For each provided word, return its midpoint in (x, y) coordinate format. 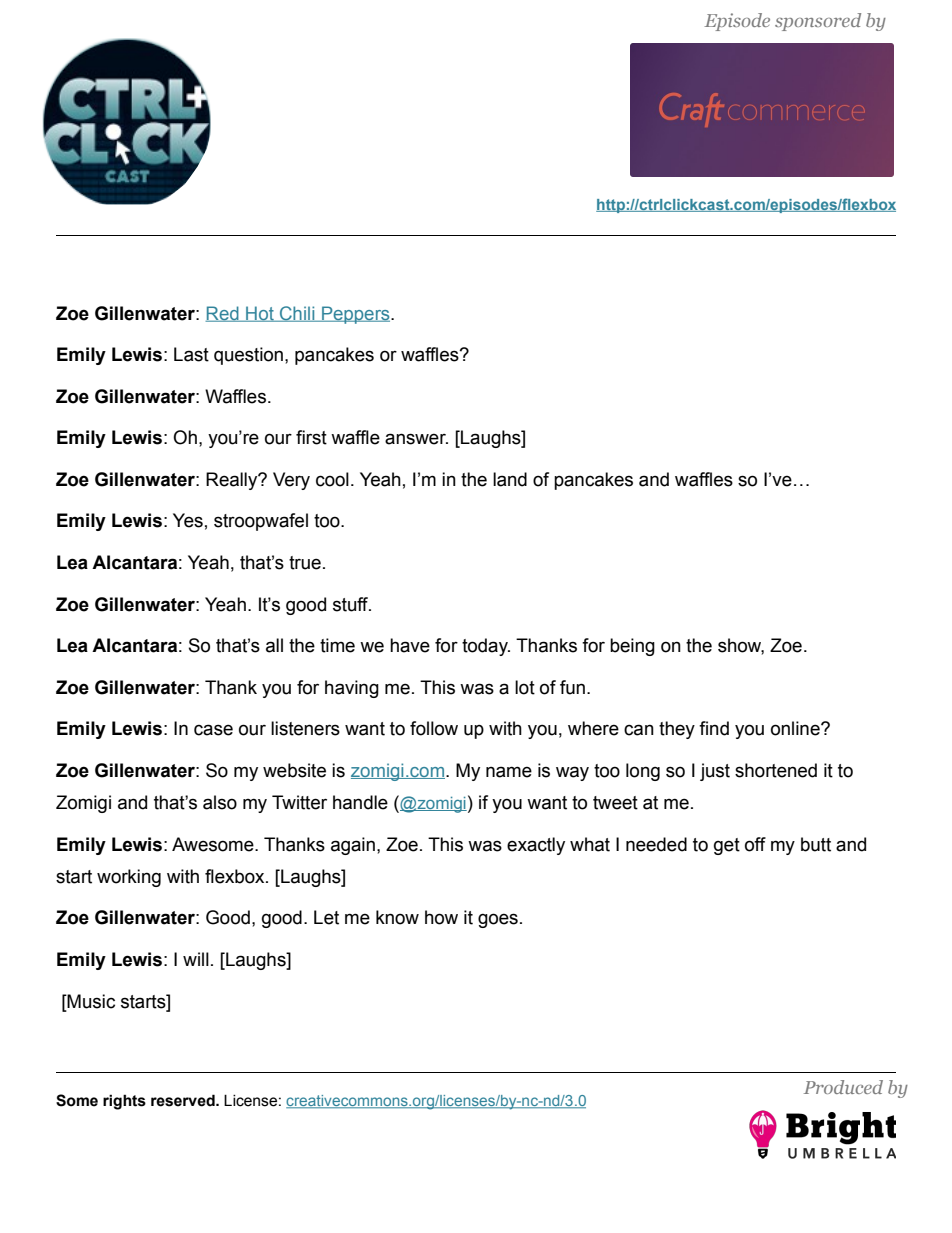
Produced (843, 1087)
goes (498, 920)
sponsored (818, 22)
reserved (184, 1100)
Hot (260, 314)
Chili (297, 314)
